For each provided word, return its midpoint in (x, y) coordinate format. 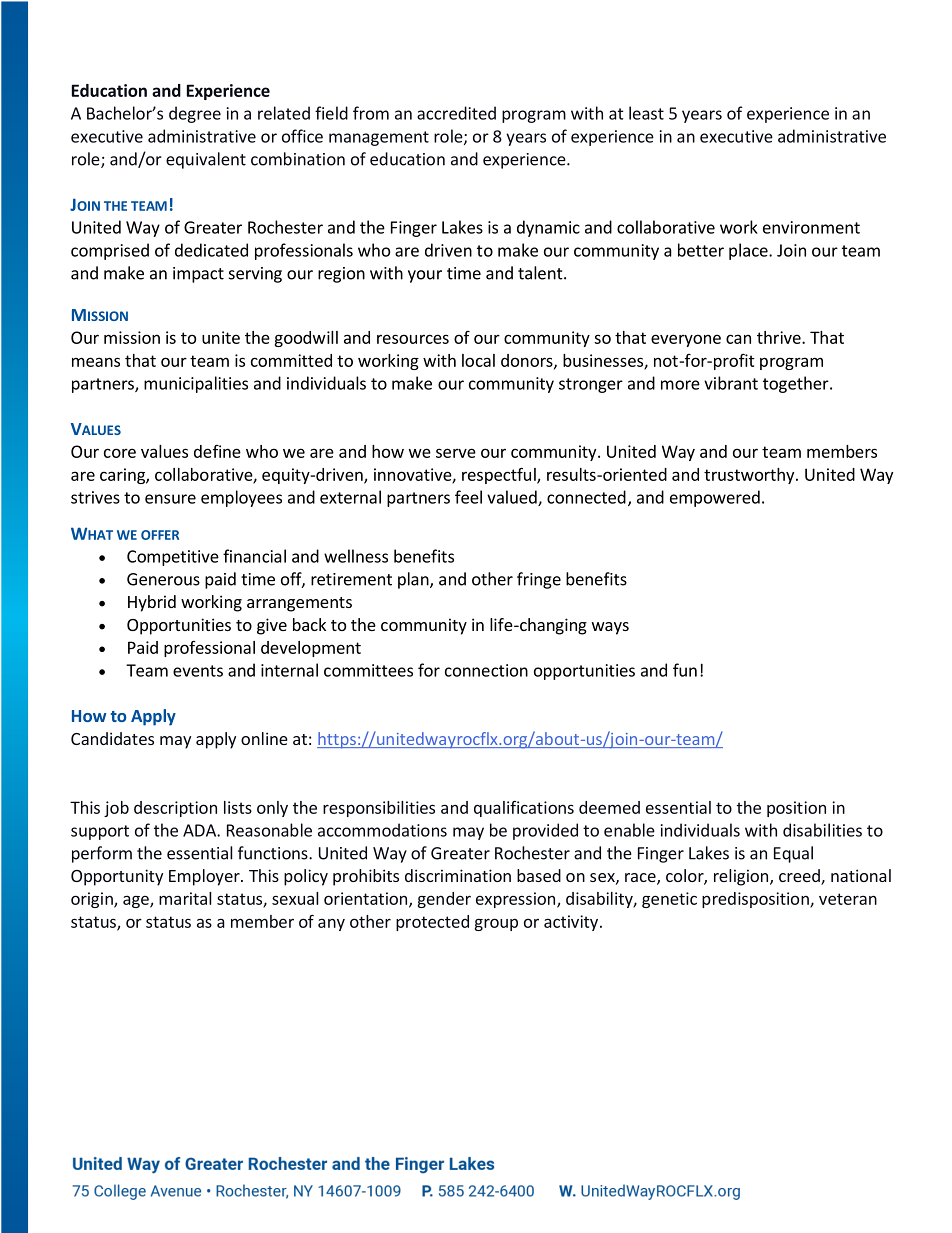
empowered (715, 498)
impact (198, 275)
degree (195, 114)
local (478, 360)
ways (610, 628)
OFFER (160, 535)
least (646, 113)
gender (444, 900)
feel (468, 497)
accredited (456, 113)
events (198, 671)
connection (486, 670)
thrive (780, 337)
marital (185, 898)
